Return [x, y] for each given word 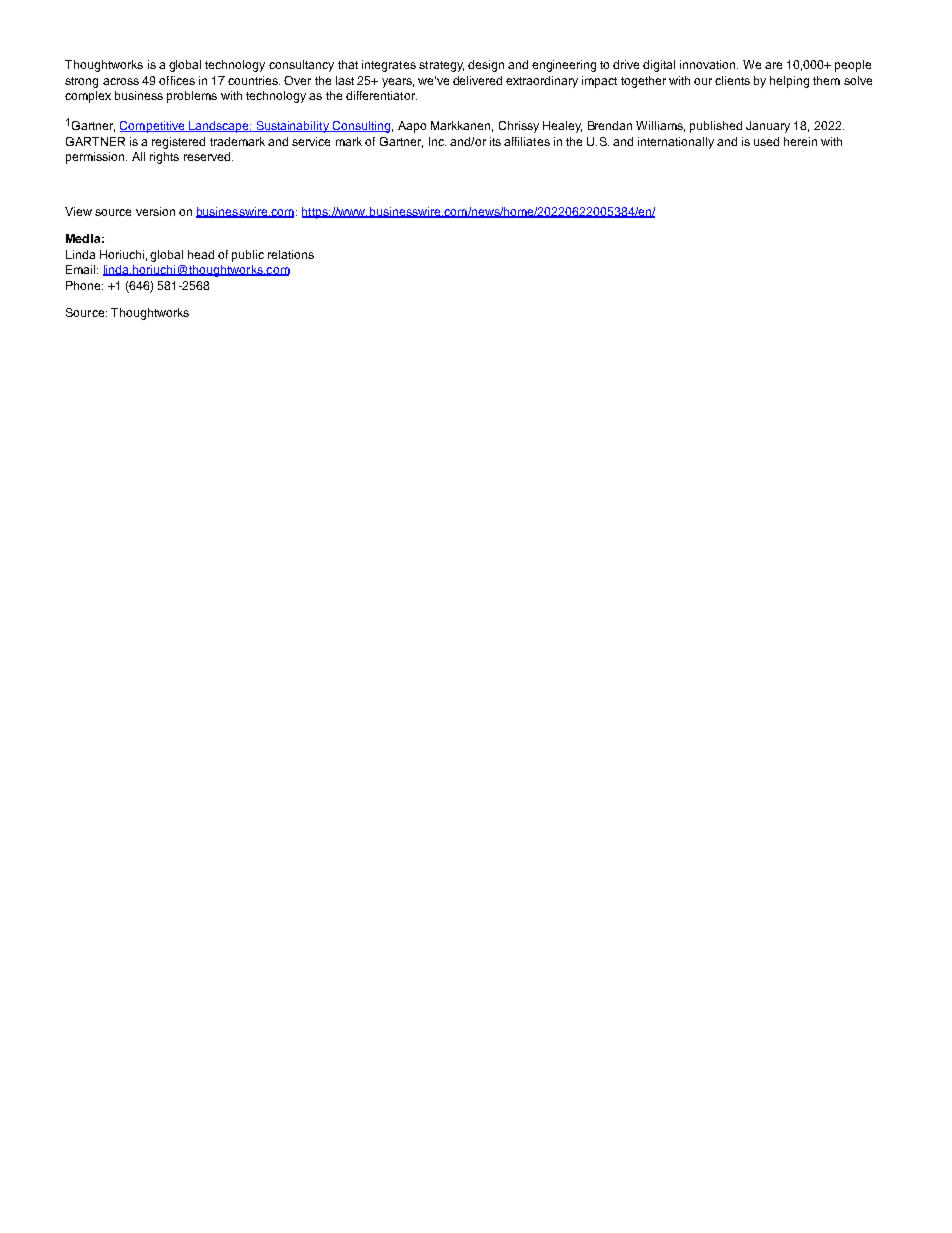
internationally [676, 143]
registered [178, 143]
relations [291, 254]
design [486, 66]
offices [177, 80]
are [773, 65]
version [155, 211]
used [766, 141]
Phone [84, 285]
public [248, 256]
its [495, 141]
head [201, 254]
